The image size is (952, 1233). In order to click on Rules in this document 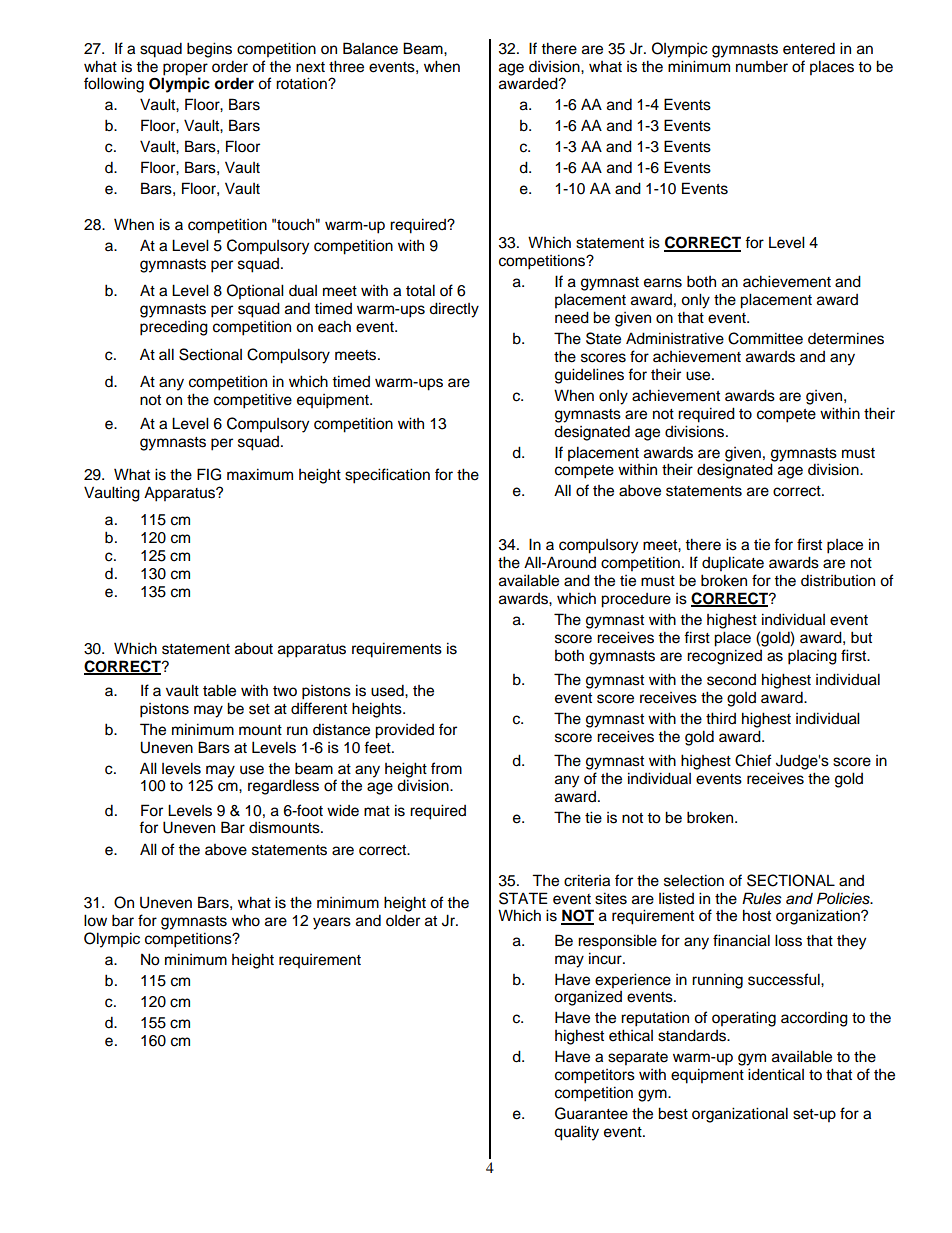, I will do `click(762, 898)`.
